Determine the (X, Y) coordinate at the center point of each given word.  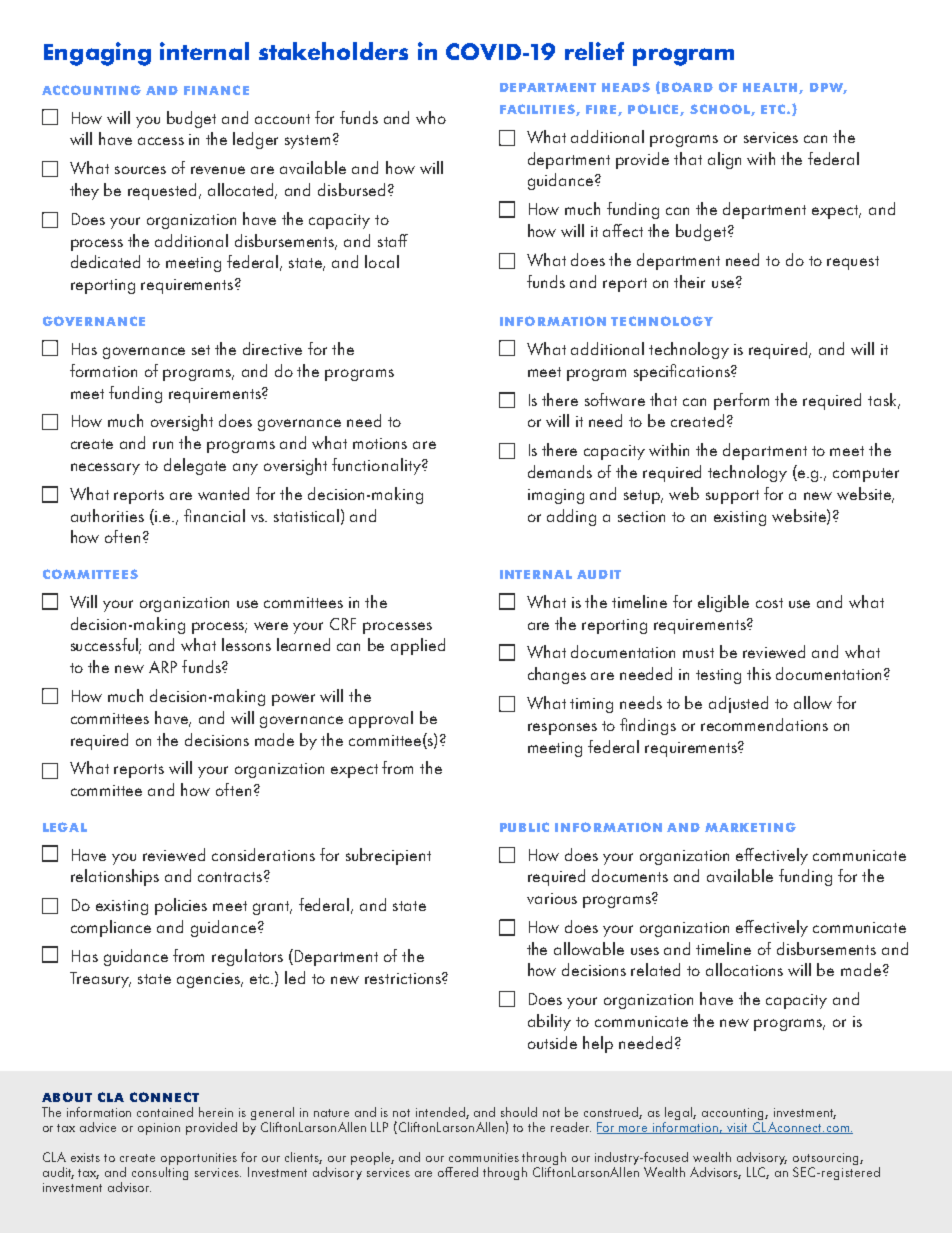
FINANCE (216, 90)
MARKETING (750, 827)
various (552, 898)
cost (769, 603)
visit (737, 1128)
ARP (163, 667)
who (431, 117)
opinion (159, 1129)
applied (418, 646)
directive (272, 348)
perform (741, 401)
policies (181, 906)
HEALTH (771, 88)
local (382, 261)
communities (484, 1157)
